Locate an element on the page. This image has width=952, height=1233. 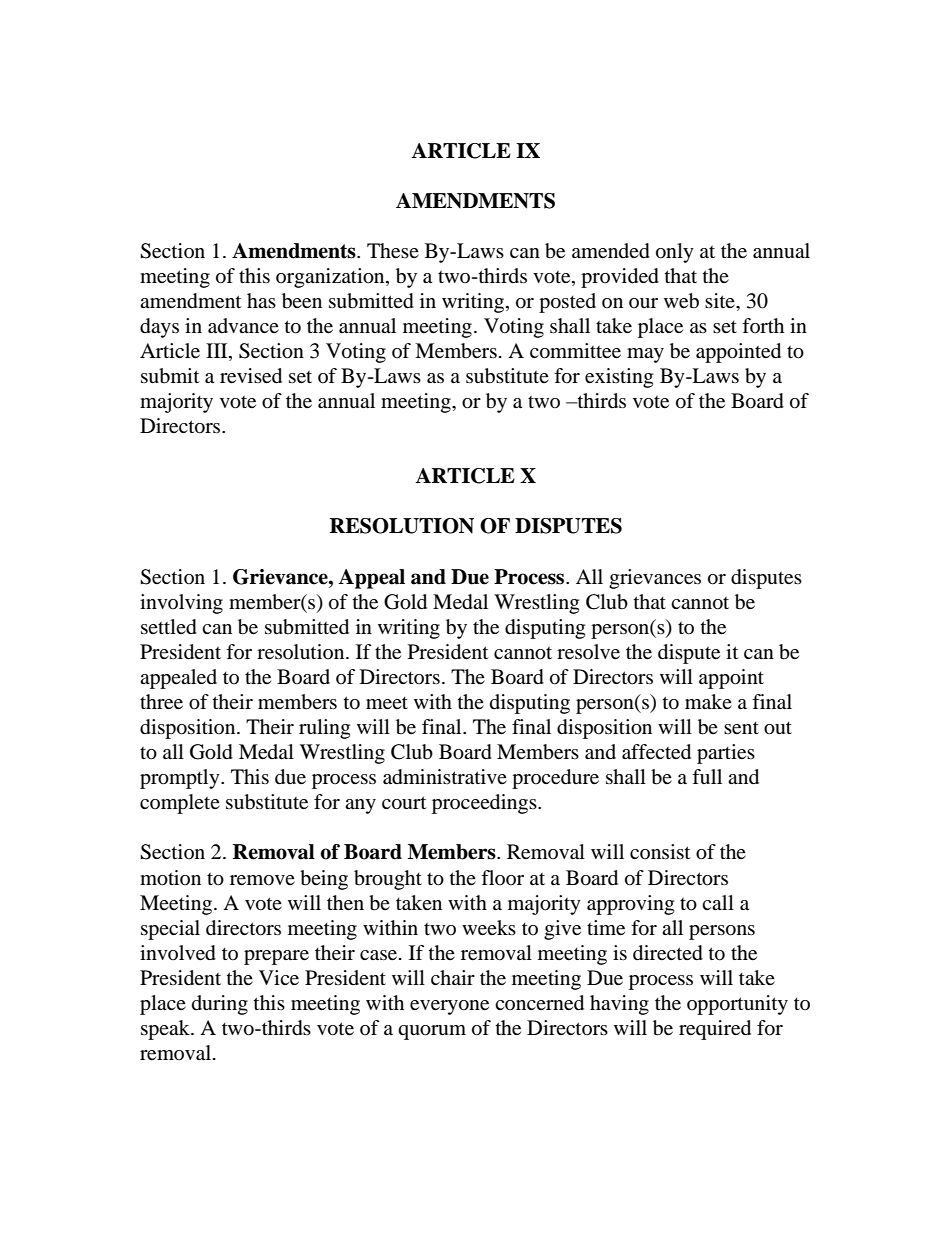
has is located at coordinates (261, 300).
